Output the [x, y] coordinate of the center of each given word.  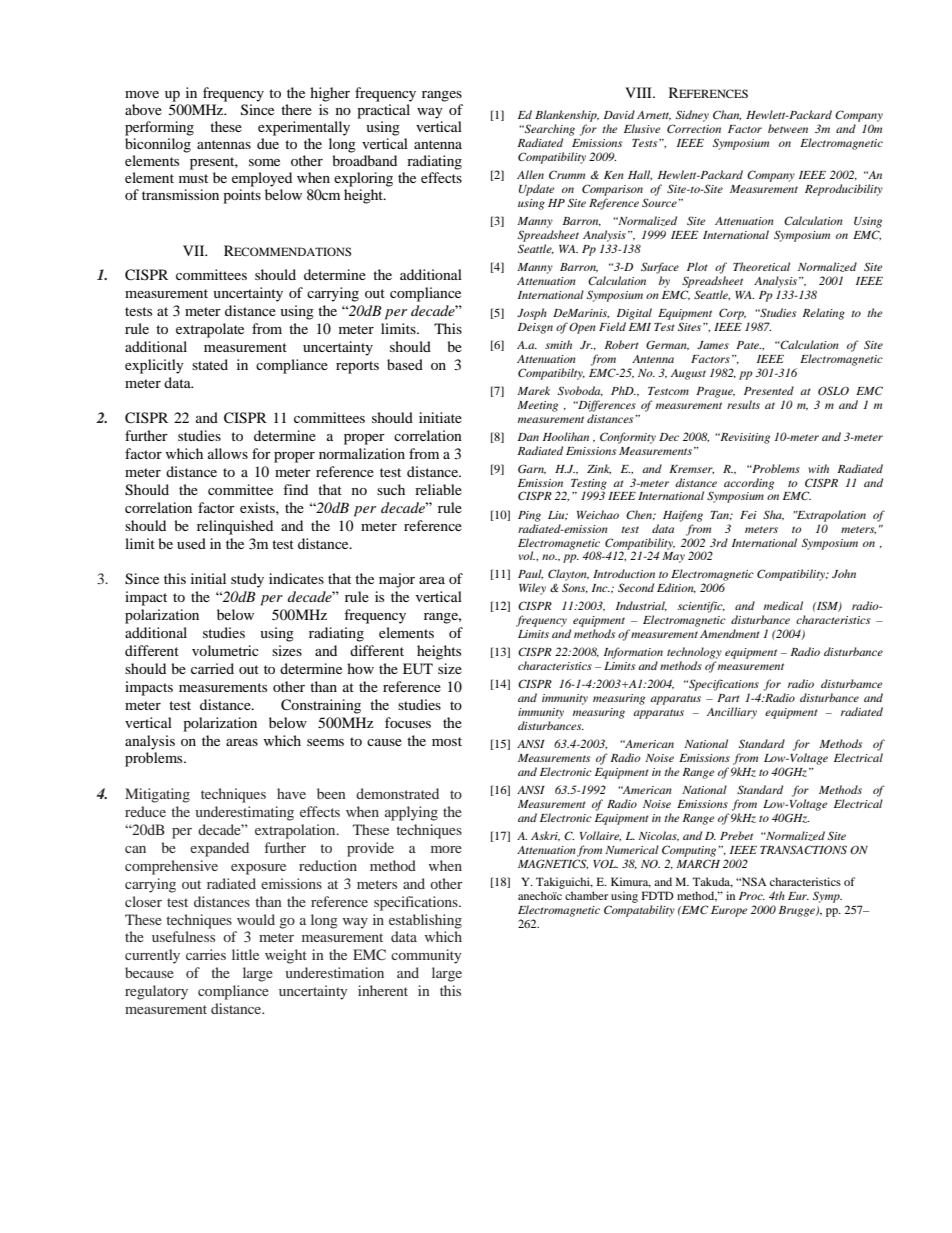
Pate [748, 345]
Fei [748, 515]
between [788, 128]
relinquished [235, 527]
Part [728, 698]
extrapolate [210, 330]
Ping [529, 516]
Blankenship [567, 116]
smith [558, 344]
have [291, 793]
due [268, 142]
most [447, 741]
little [245, 954]
